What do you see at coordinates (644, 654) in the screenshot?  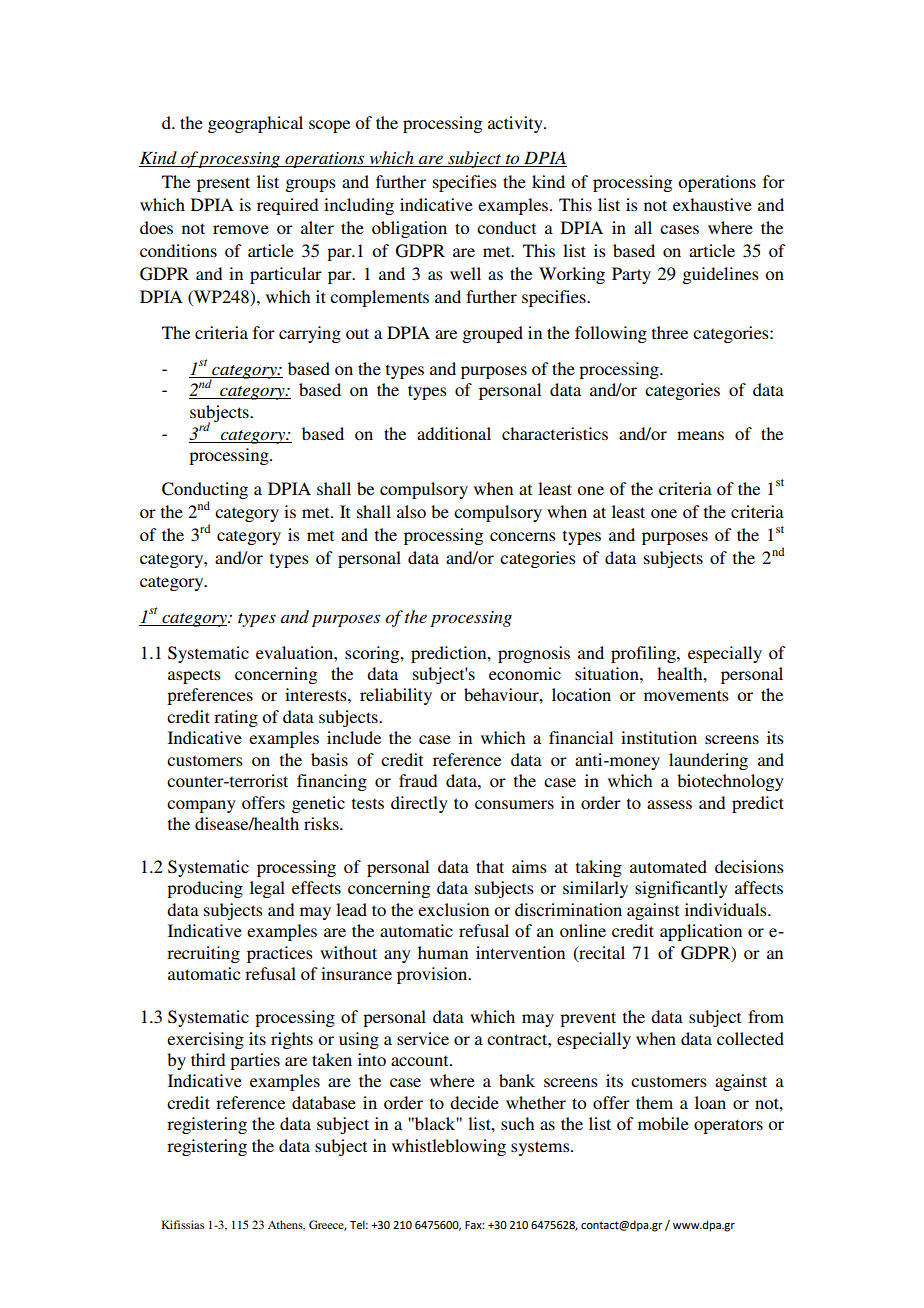 I see `profiling` at bounding box center [644, 654].
